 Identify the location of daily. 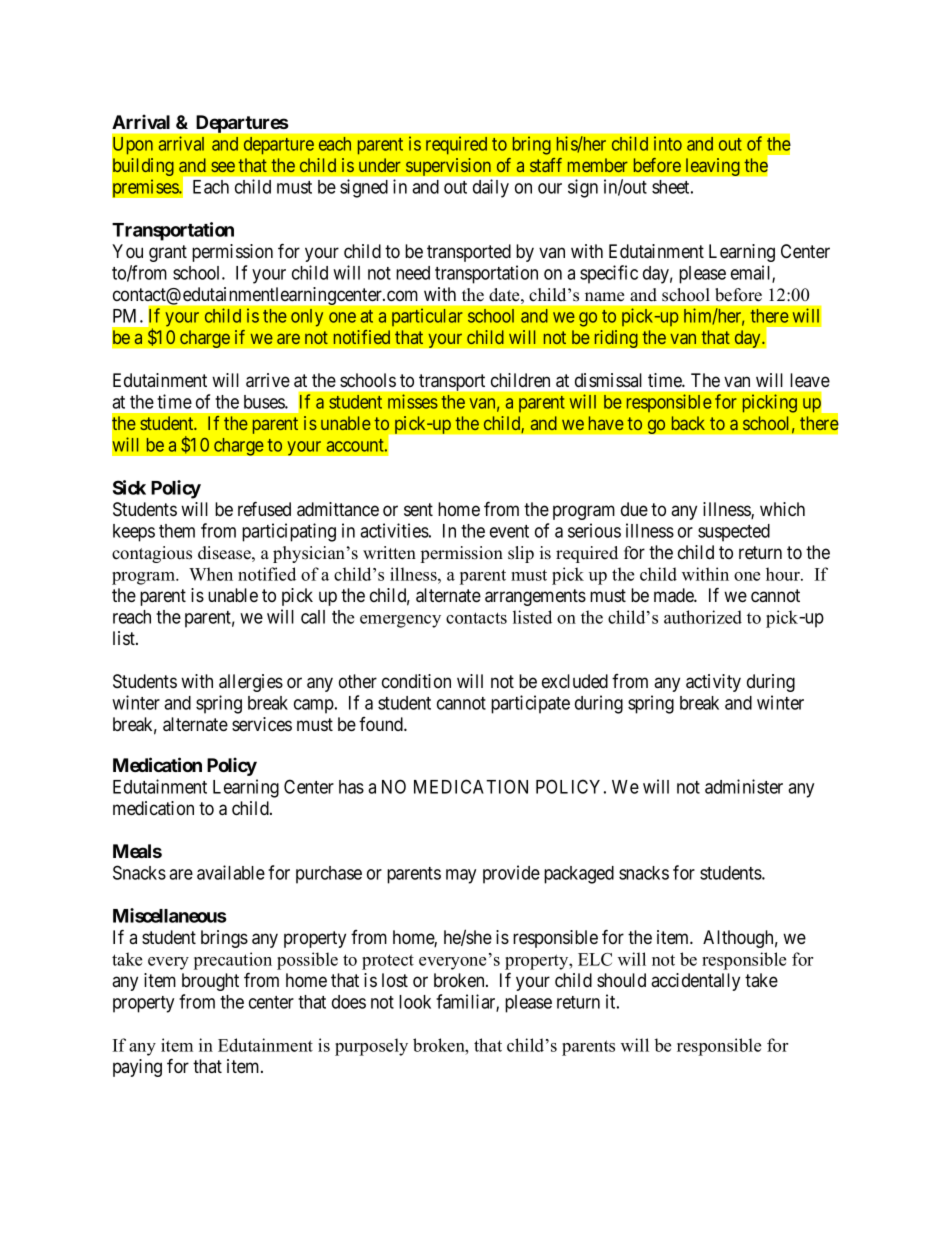
(491, 188).
